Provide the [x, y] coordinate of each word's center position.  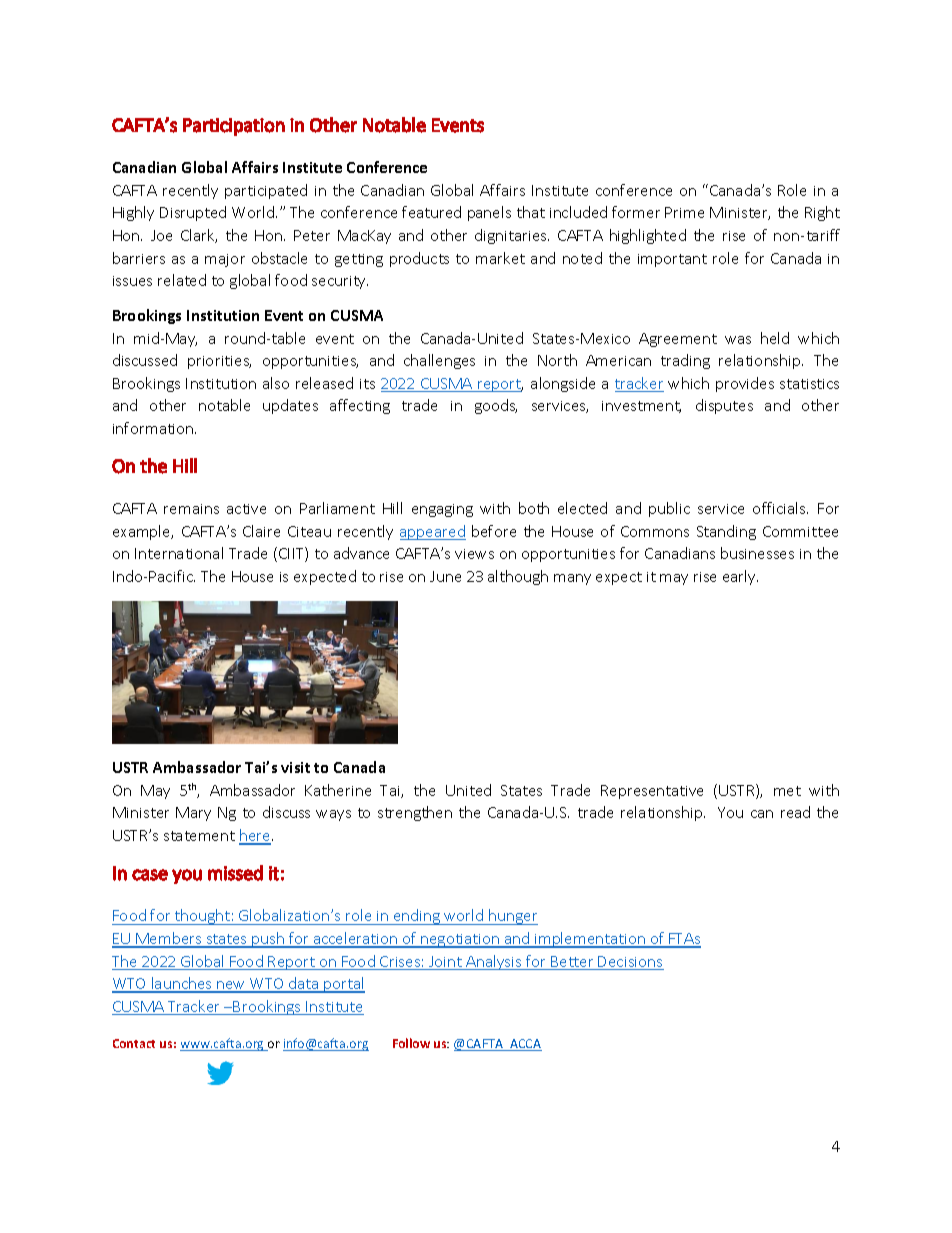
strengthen [415, 813]
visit [295, 767]
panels [489, 213]
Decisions [630, 963]
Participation [234, 127]
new [231, 986]
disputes [724, 406]
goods [496, 406]
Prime [684, 212]
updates [290, 406]
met [787, 791]
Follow [411, 1043]
